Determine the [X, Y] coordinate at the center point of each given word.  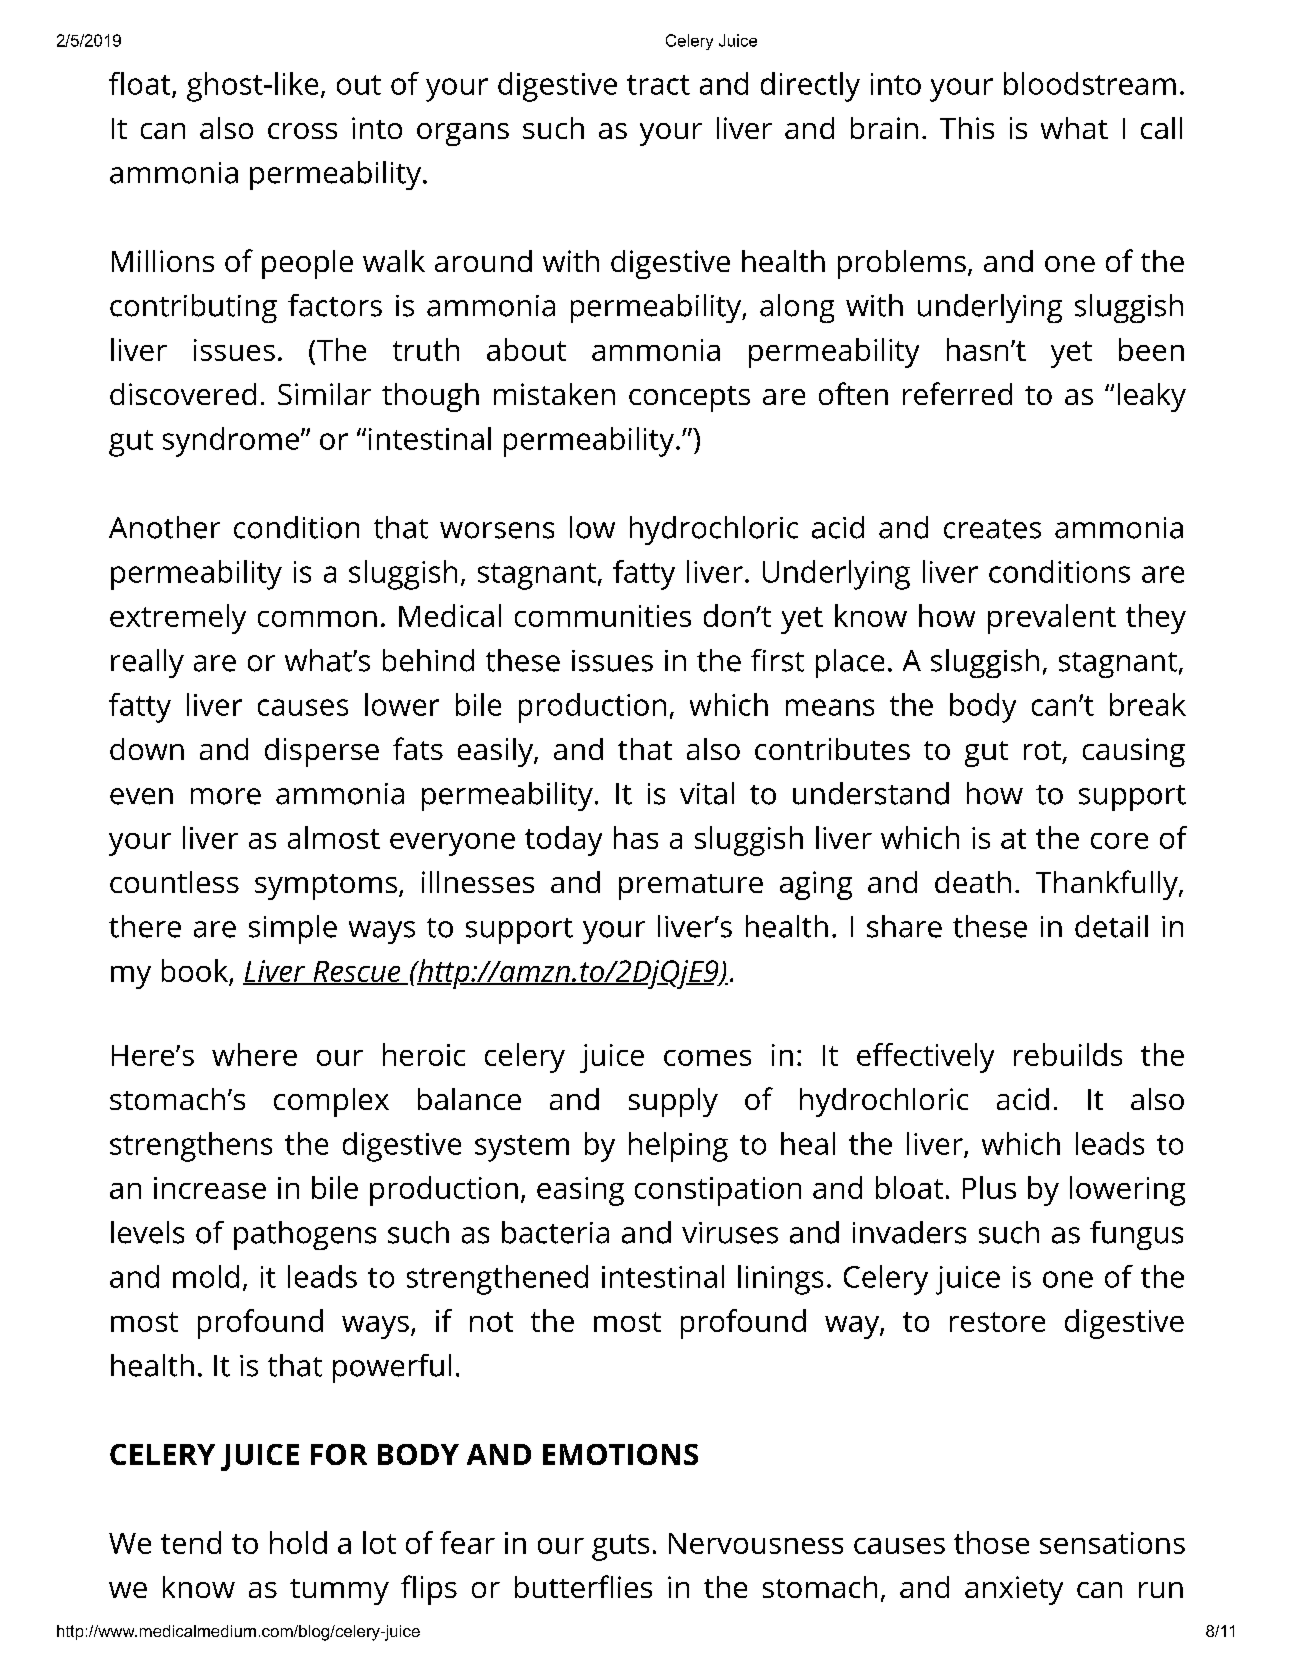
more [226, 796]
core [1119, 841]
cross [302, 131]
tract [658, 85]
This [967, 128]
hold [298, 1542]
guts [620, 1547]
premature [691, 887]
